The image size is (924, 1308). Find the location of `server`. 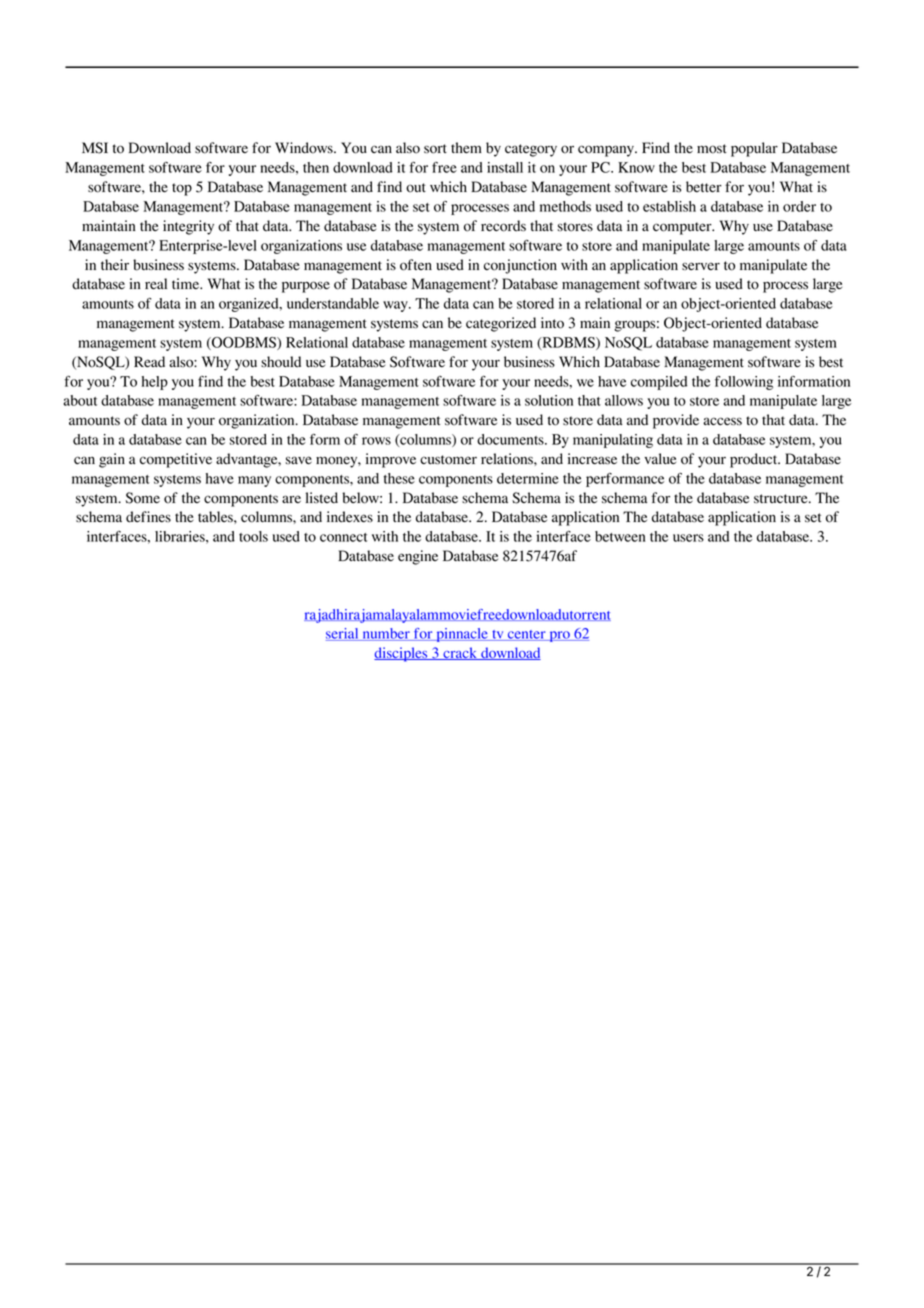

server is located at coordinates (701, 266).
